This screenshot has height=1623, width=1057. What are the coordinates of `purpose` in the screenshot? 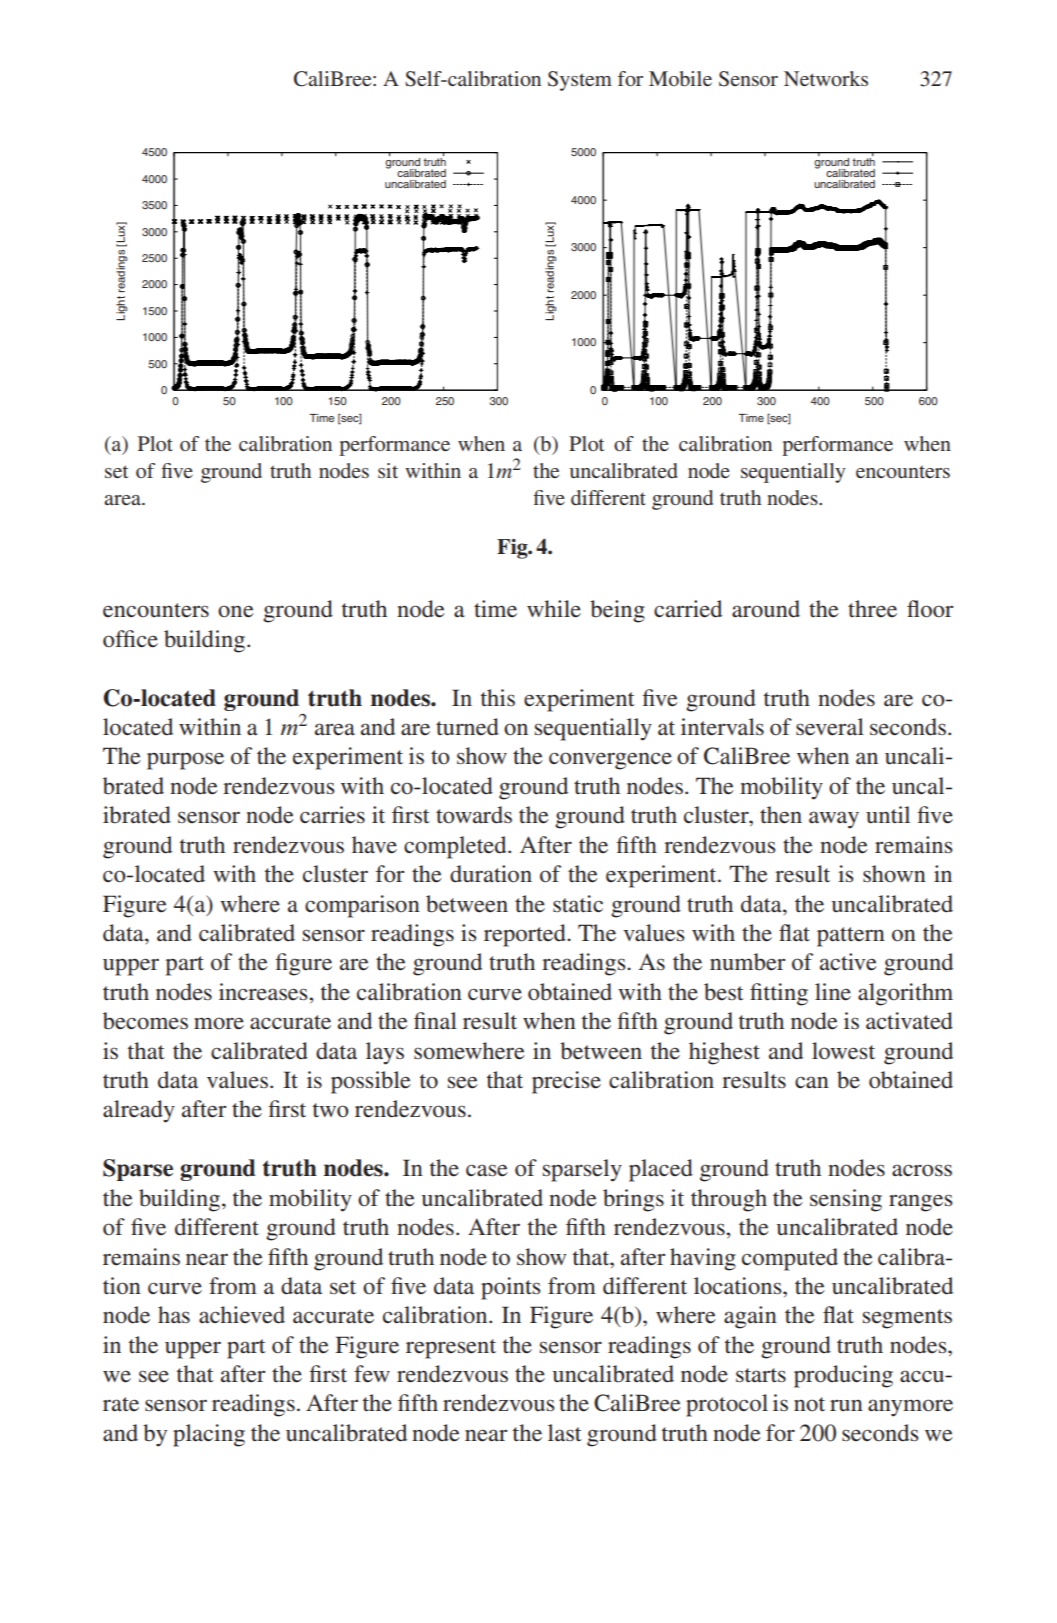 It's located at (185, 761).
